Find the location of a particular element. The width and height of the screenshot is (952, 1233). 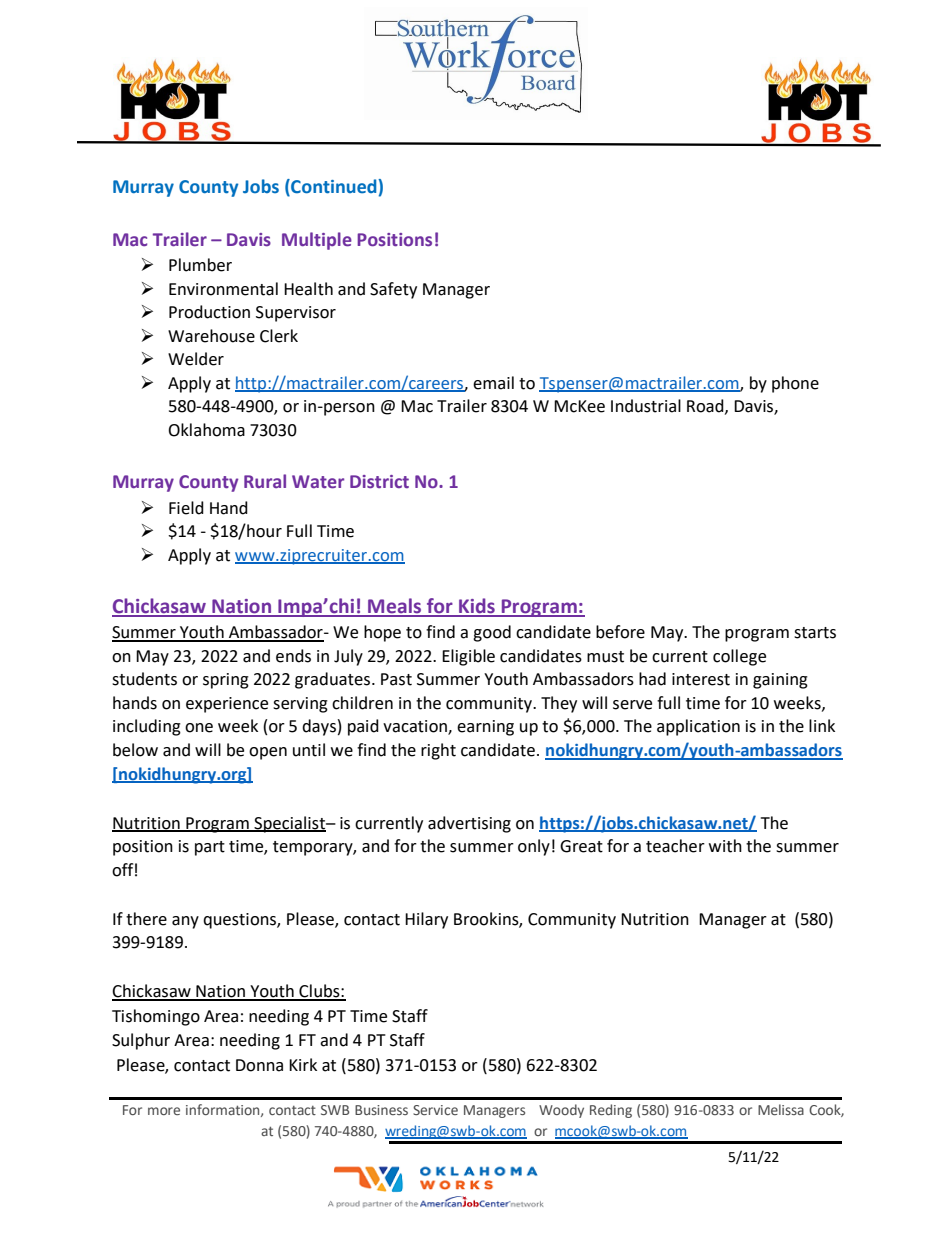

phone is located at coordinates (795, 384).
